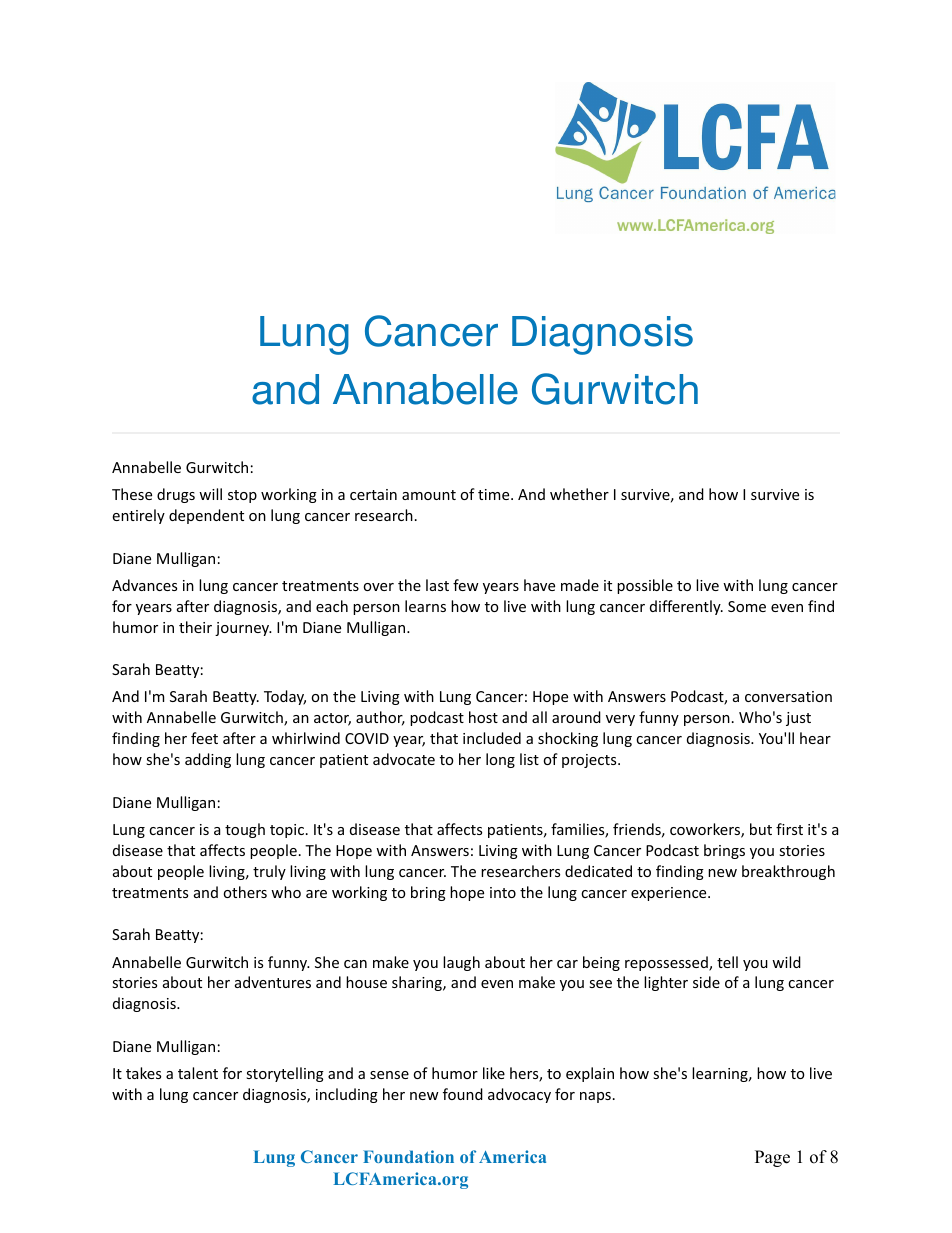 The height and width of the screenshot is (1233, 952). Describe the element at coordinates (772, 1158) in the screenshot. I see `Page` at that location.
